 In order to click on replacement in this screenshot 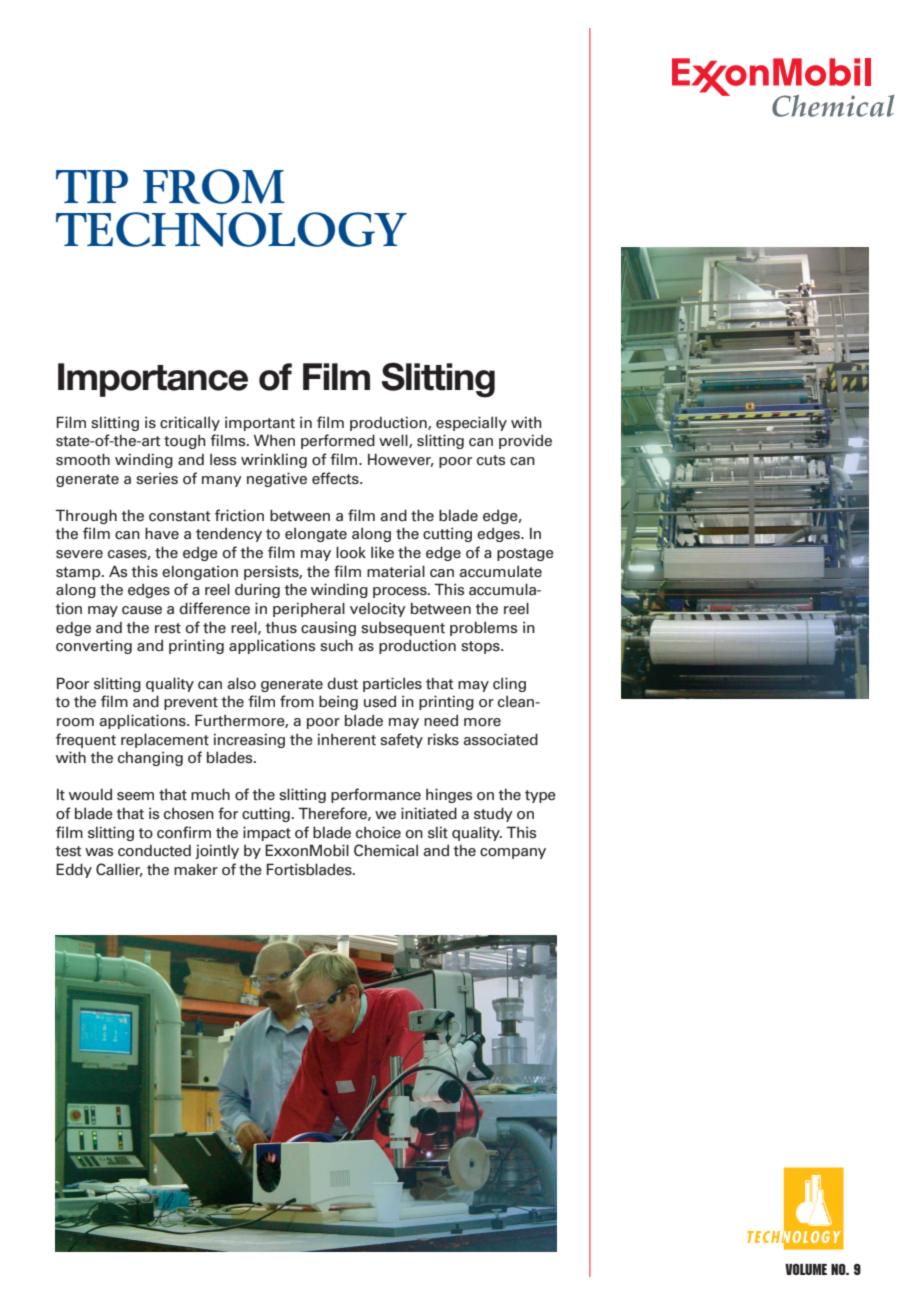, I will do `click(165, 740)`.
